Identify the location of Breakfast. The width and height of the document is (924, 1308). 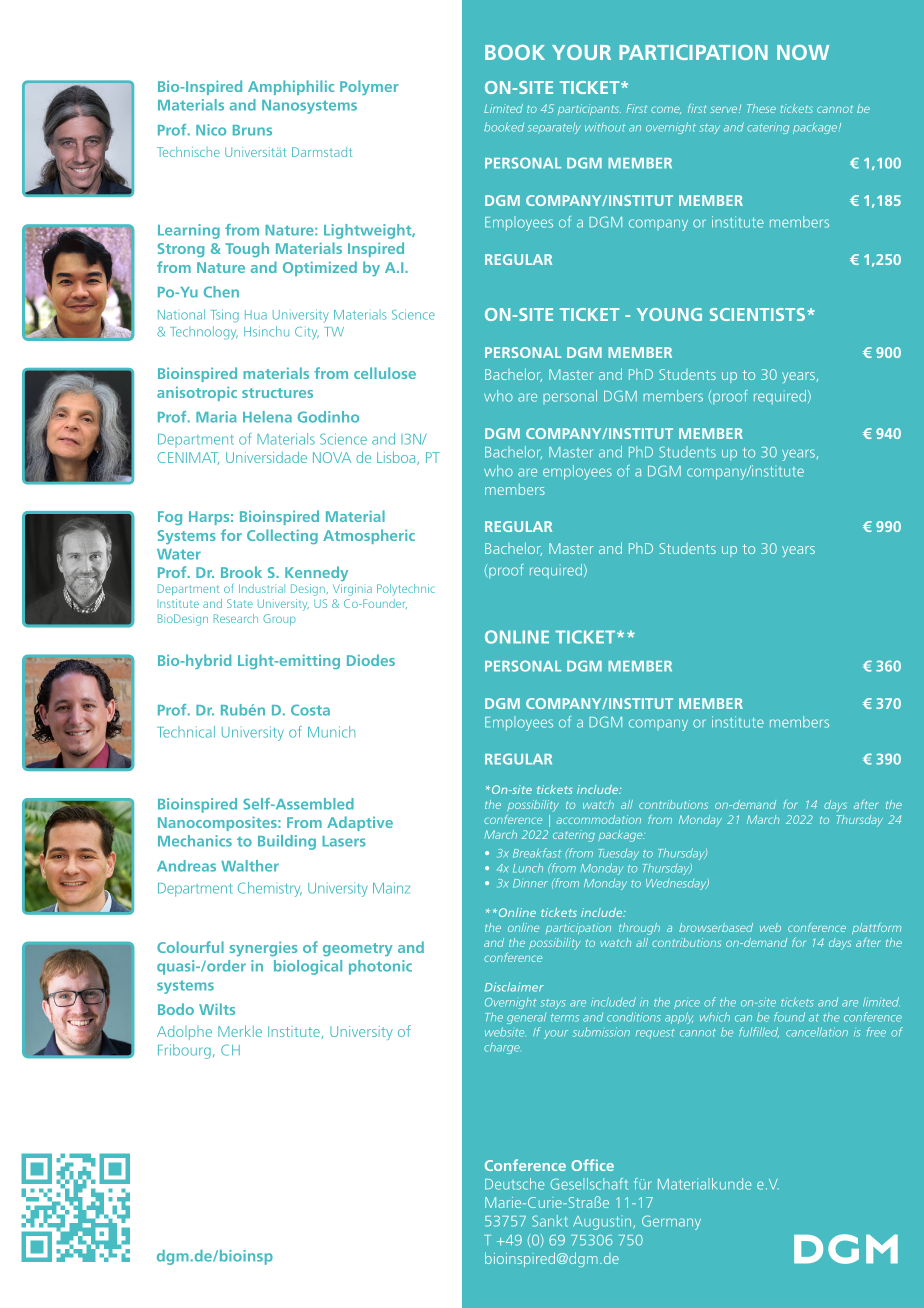
(537, 853).
